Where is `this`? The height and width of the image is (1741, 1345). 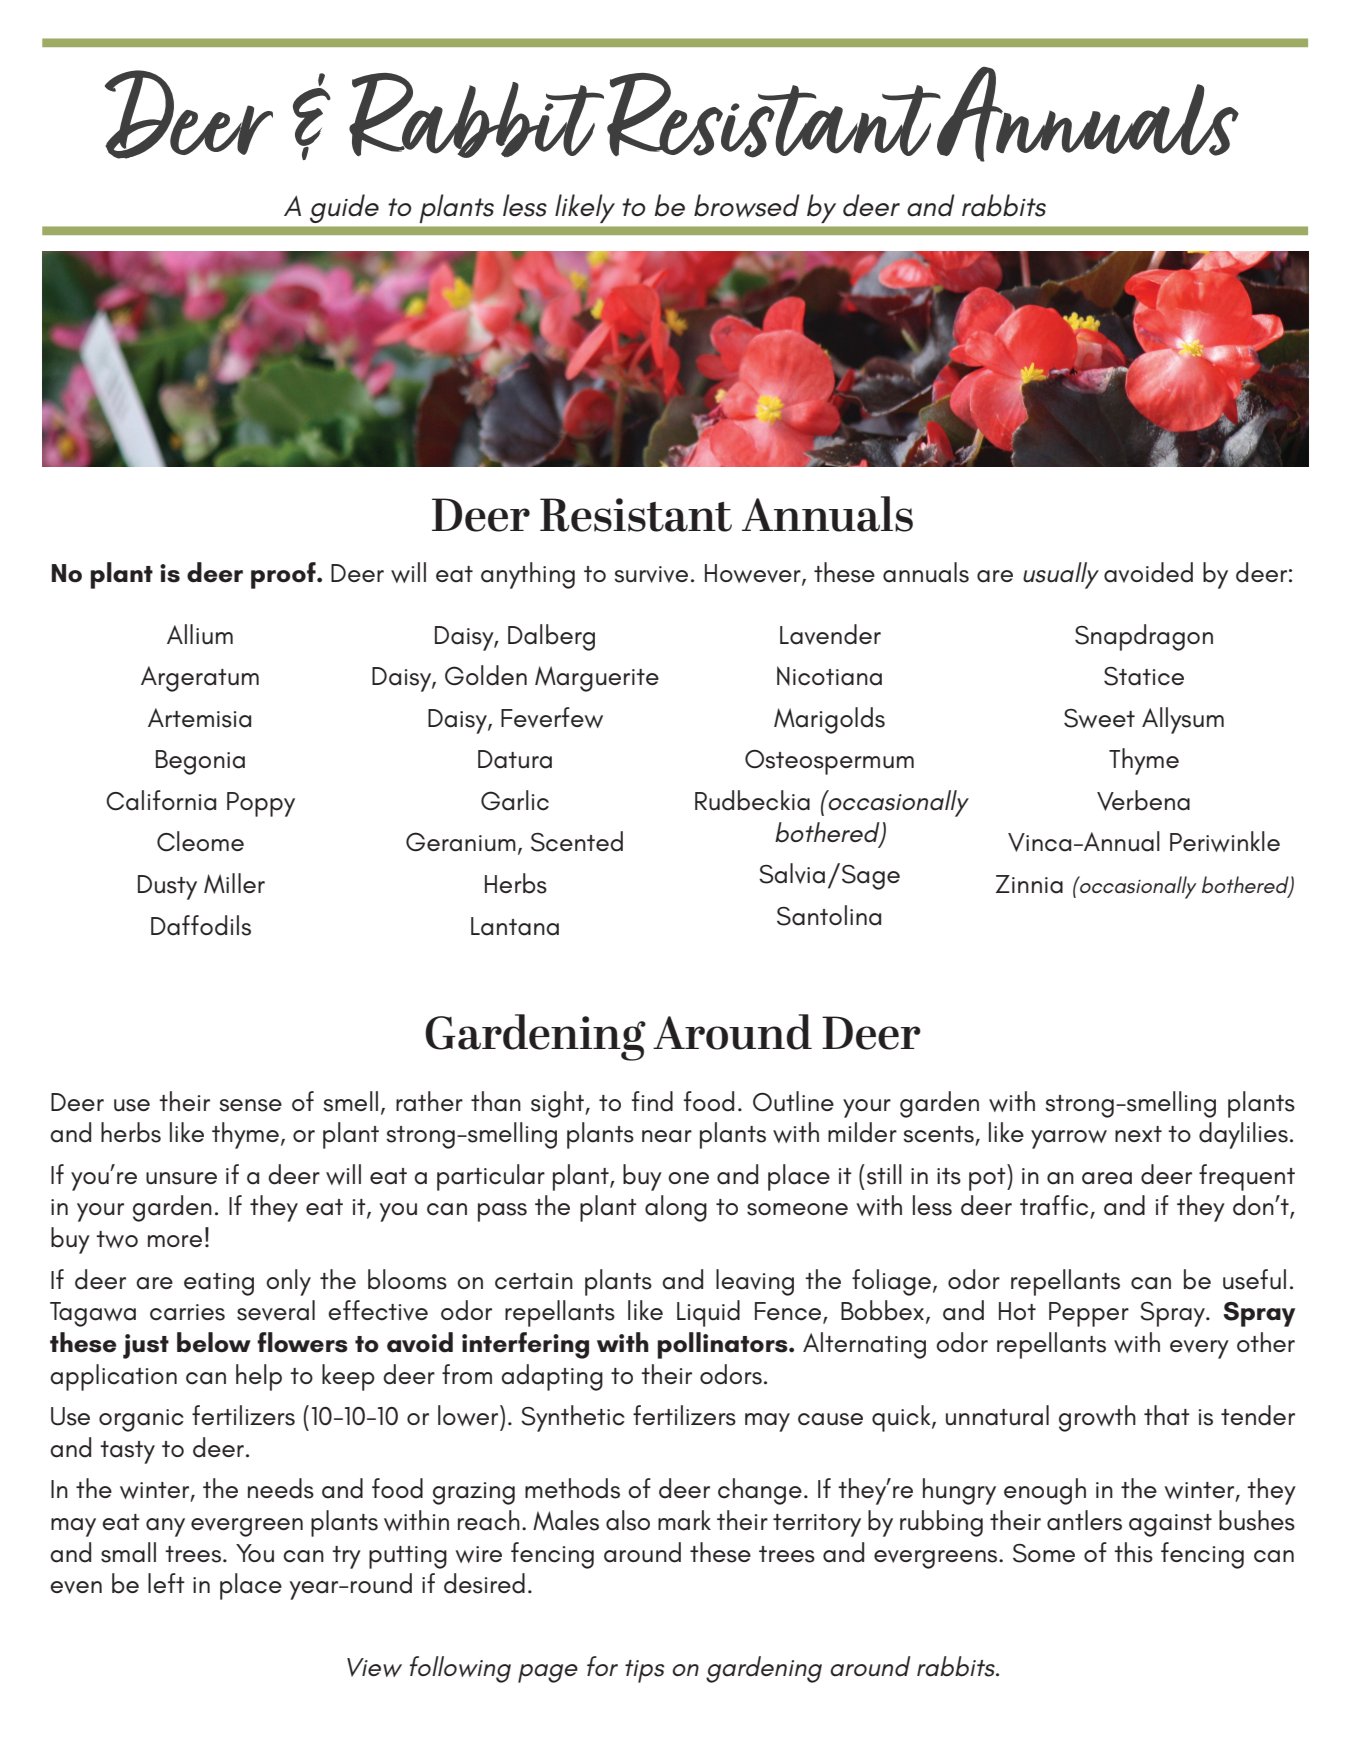
this is located at coordinates (1133, 1552).
